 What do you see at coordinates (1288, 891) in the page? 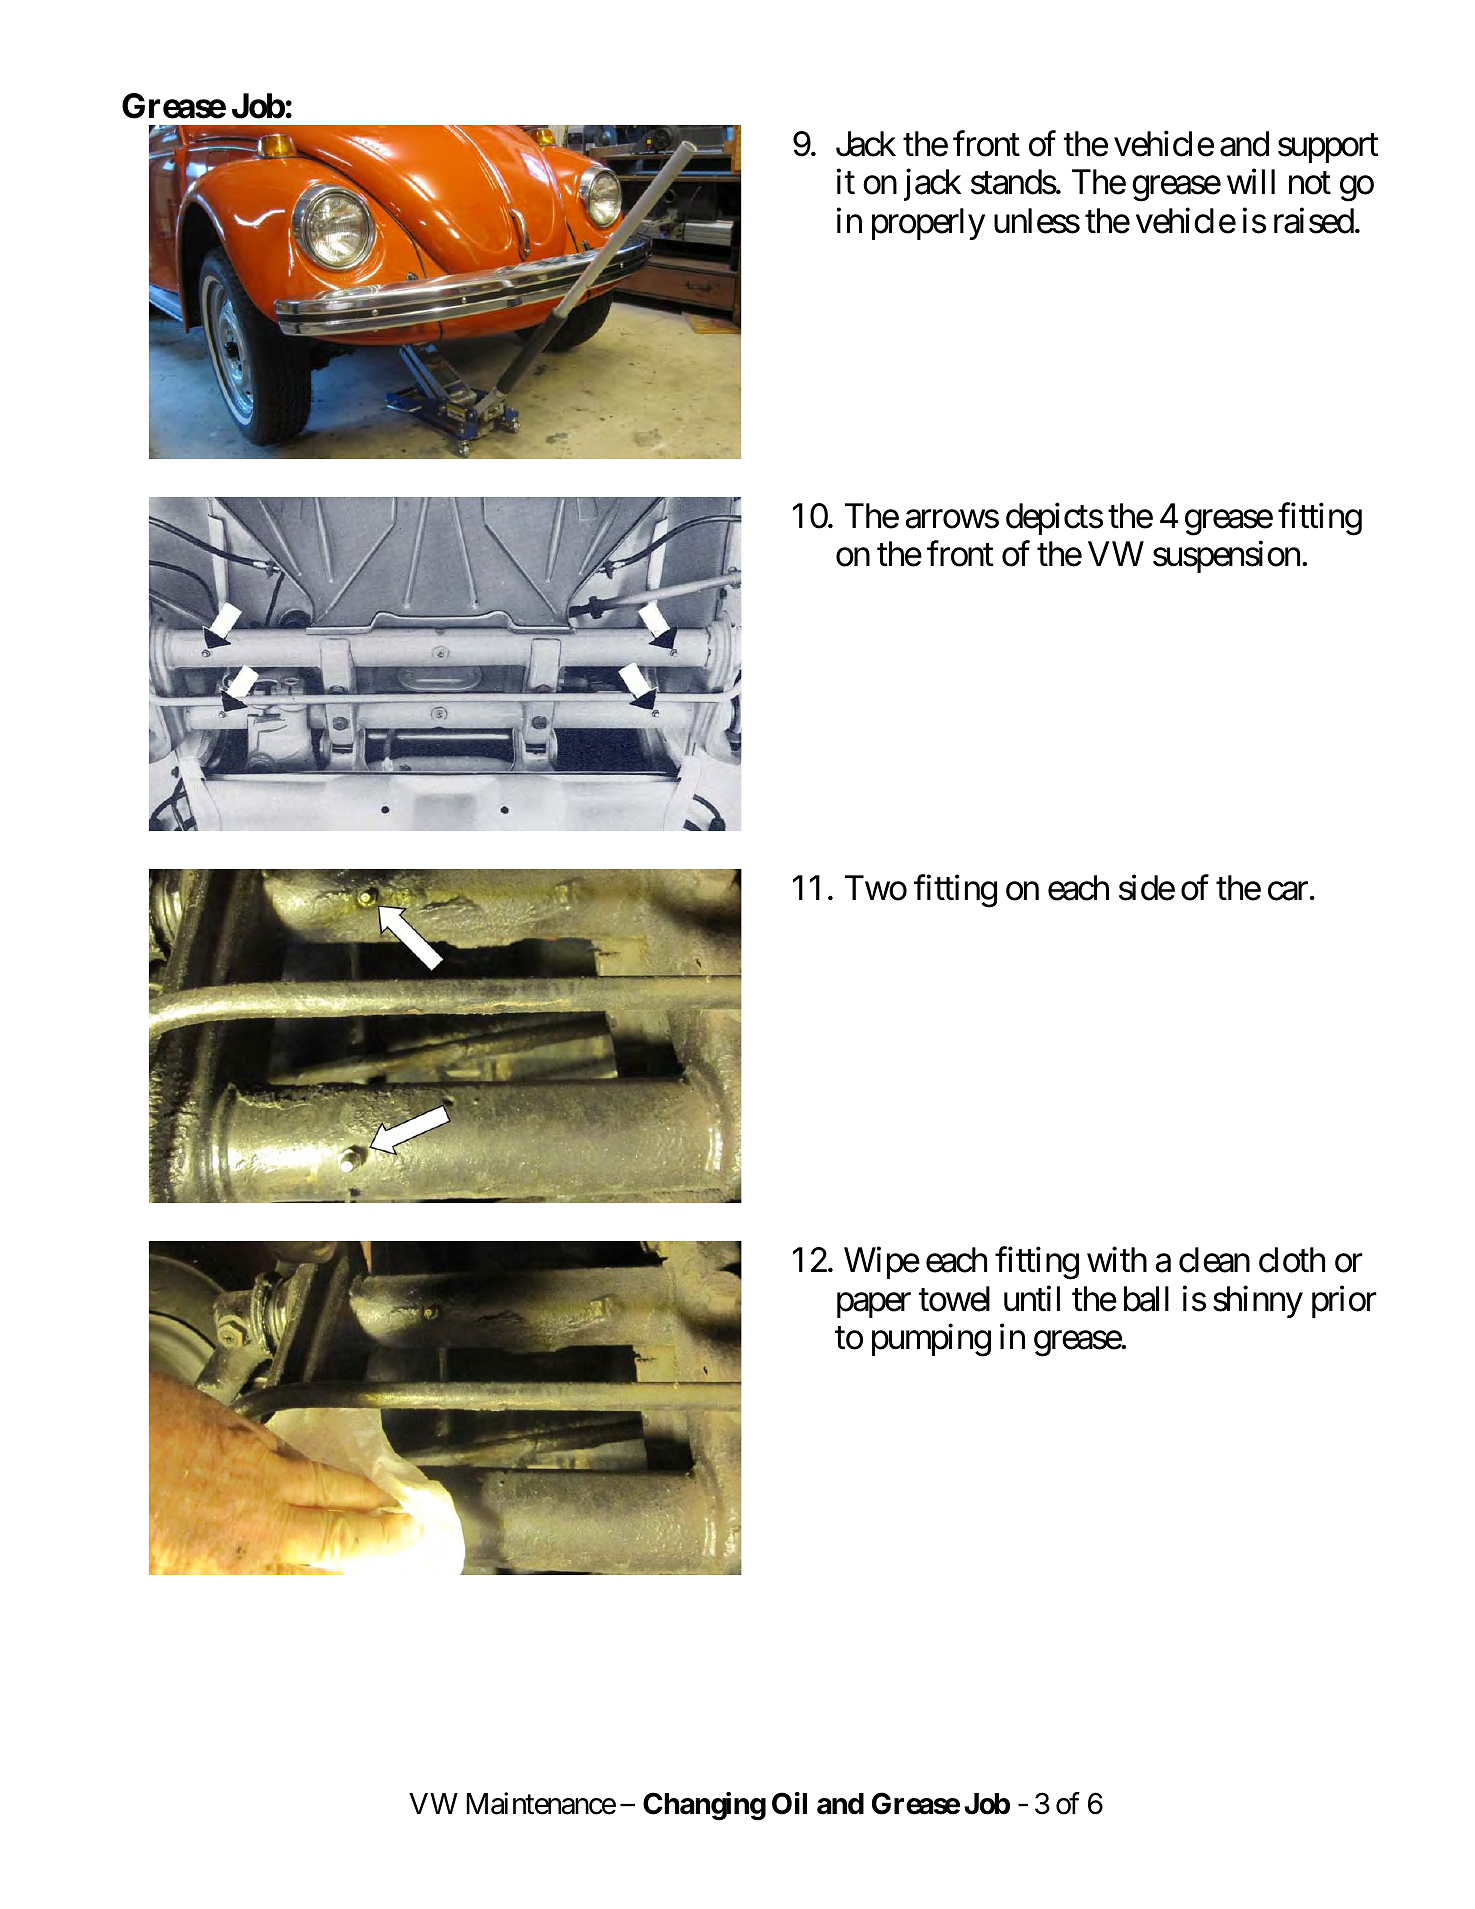
I see `car` at bounding box center [1288, 891].
